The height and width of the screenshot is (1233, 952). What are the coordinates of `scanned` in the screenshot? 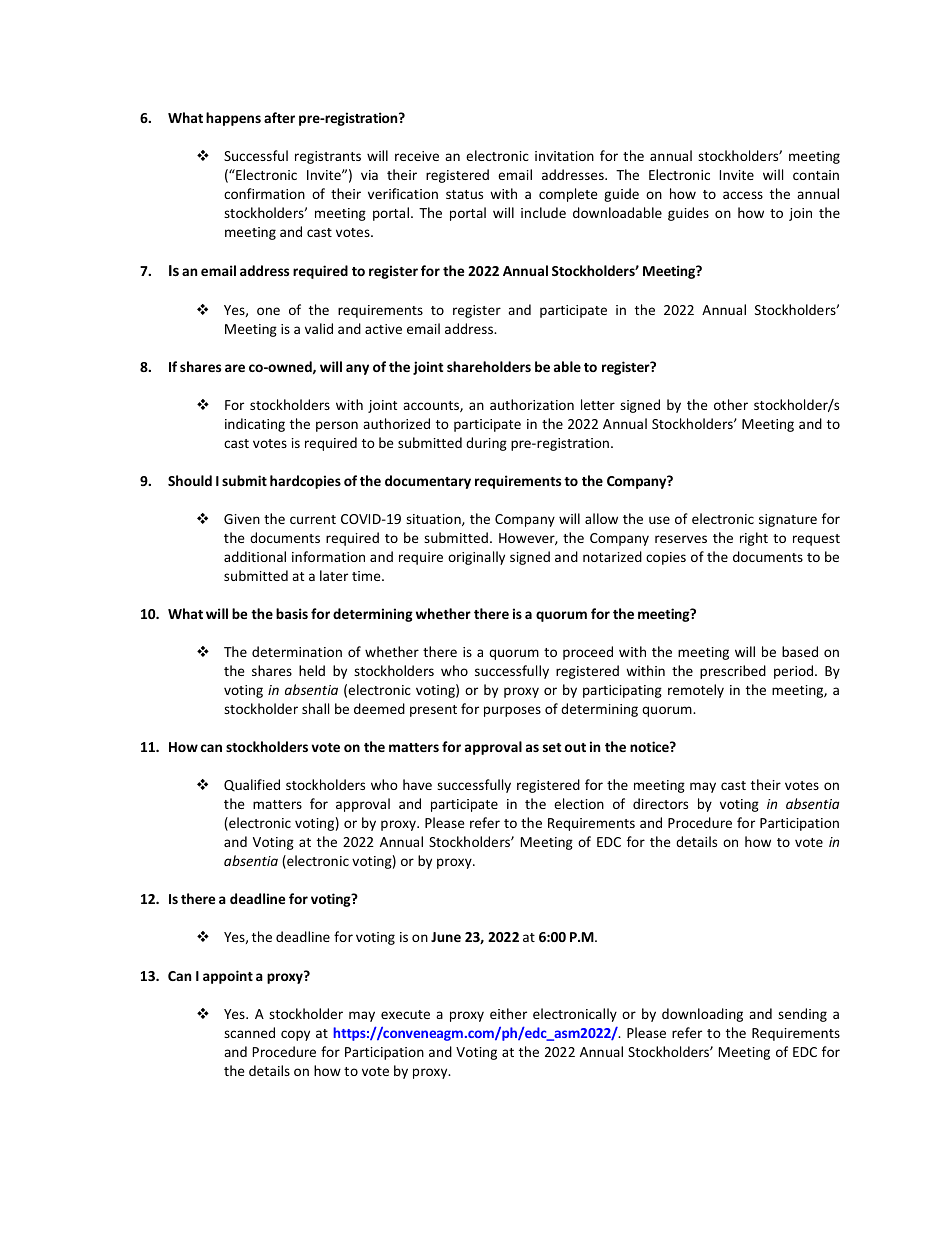 It's located at (249, 1032).
